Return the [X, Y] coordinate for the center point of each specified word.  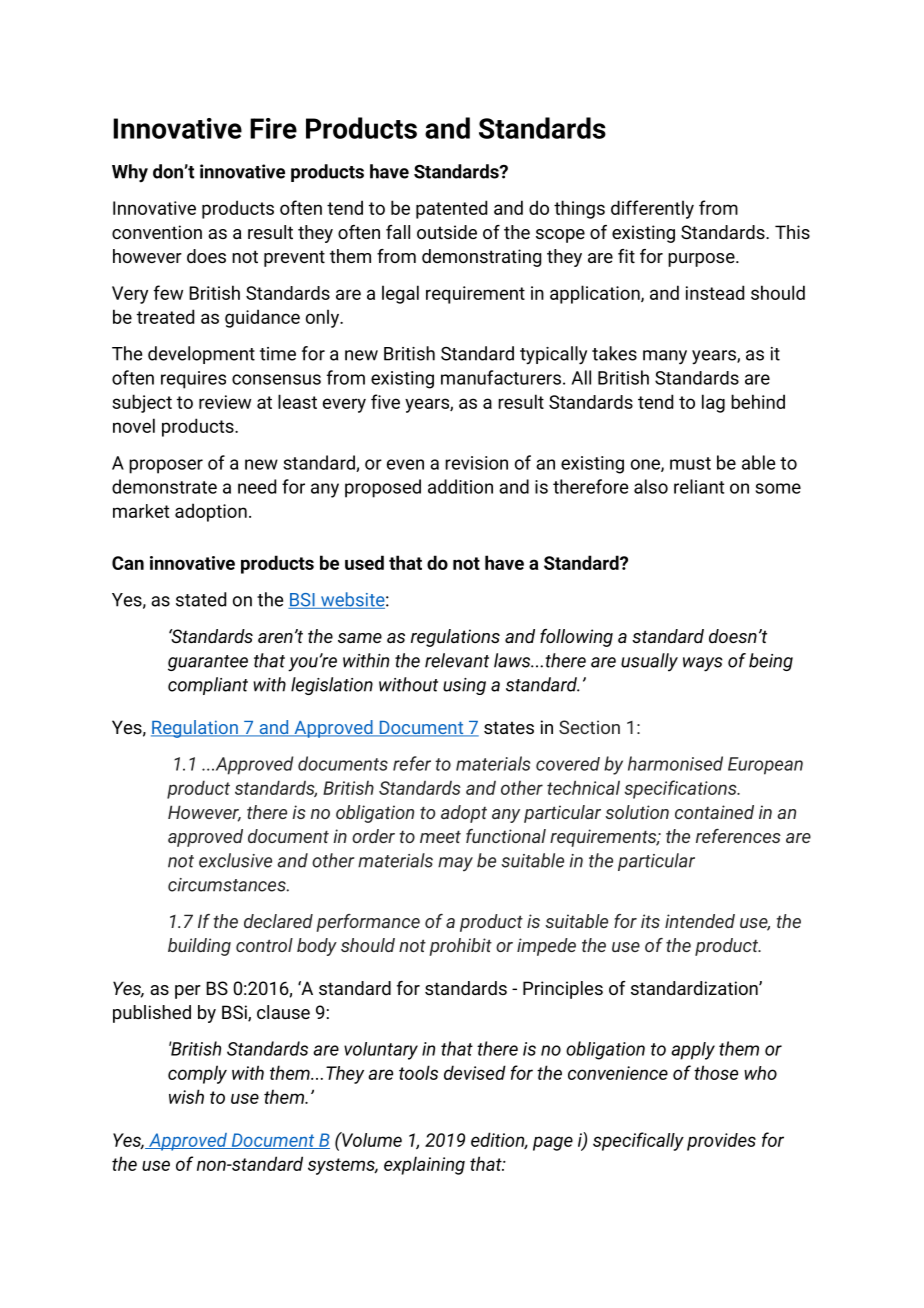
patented [451, 209]
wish [186, 1096]
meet [440, 836]
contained [714, 812]
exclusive [235, 860]
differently [652, 209]
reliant [699, 486]
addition [460, 486]
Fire [273, 128]
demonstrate [164, 486]
